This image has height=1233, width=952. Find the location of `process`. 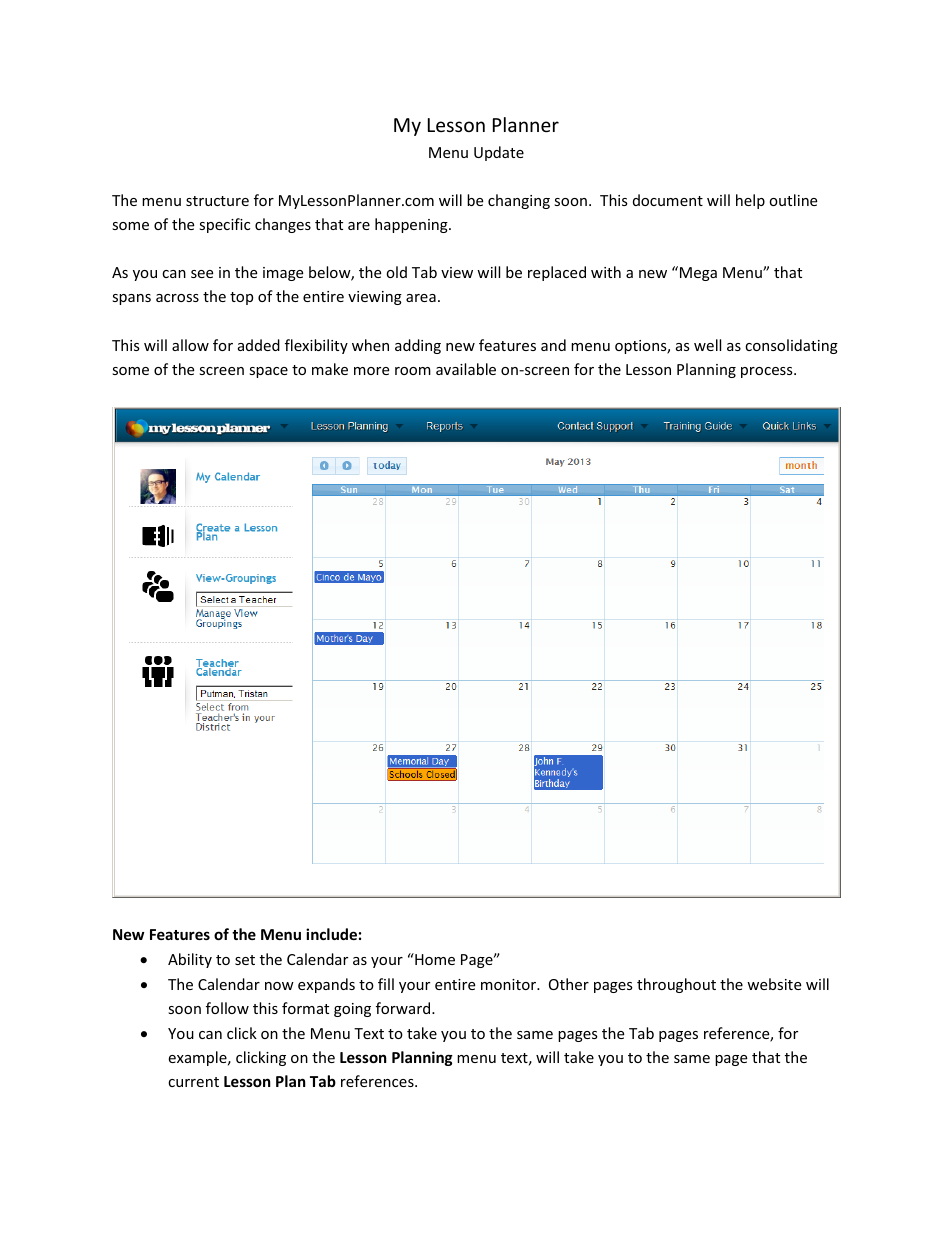

process is located at coordinates (768, 372).
